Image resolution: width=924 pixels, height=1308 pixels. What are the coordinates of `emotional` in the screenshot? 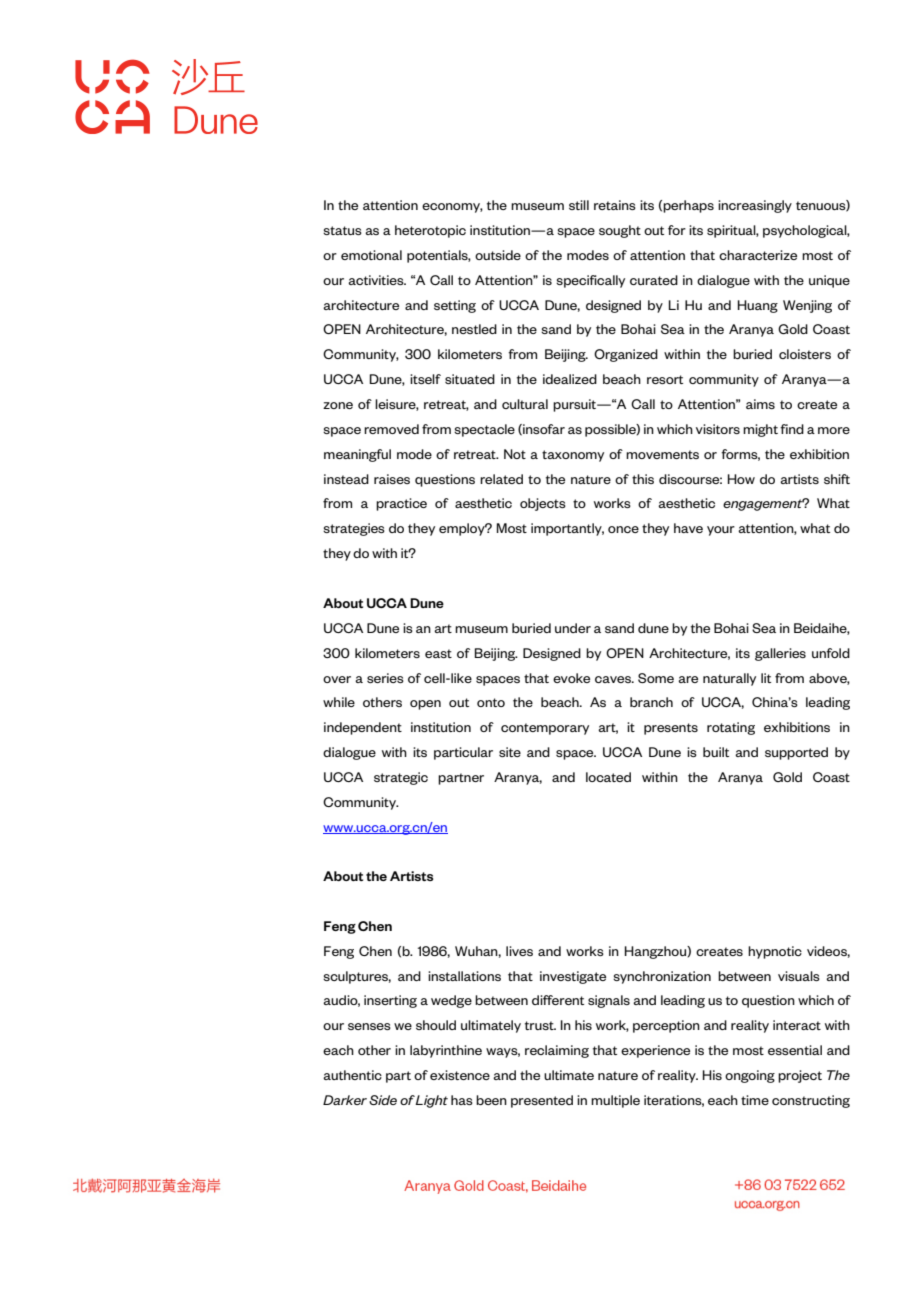 It's located at (371, 255).
